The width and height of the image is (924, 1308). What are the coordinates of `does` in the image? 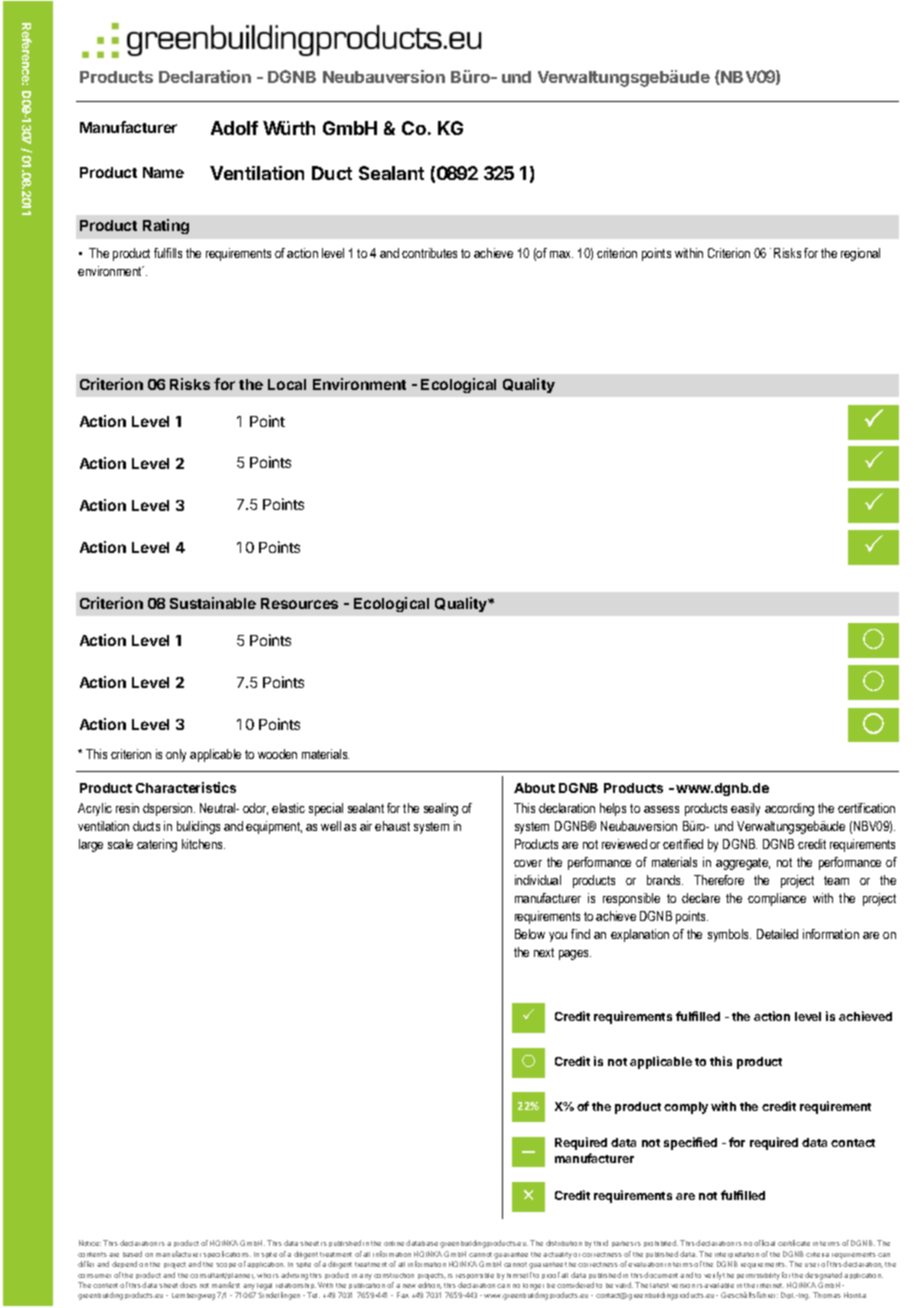 It's located at (188, 1285).
